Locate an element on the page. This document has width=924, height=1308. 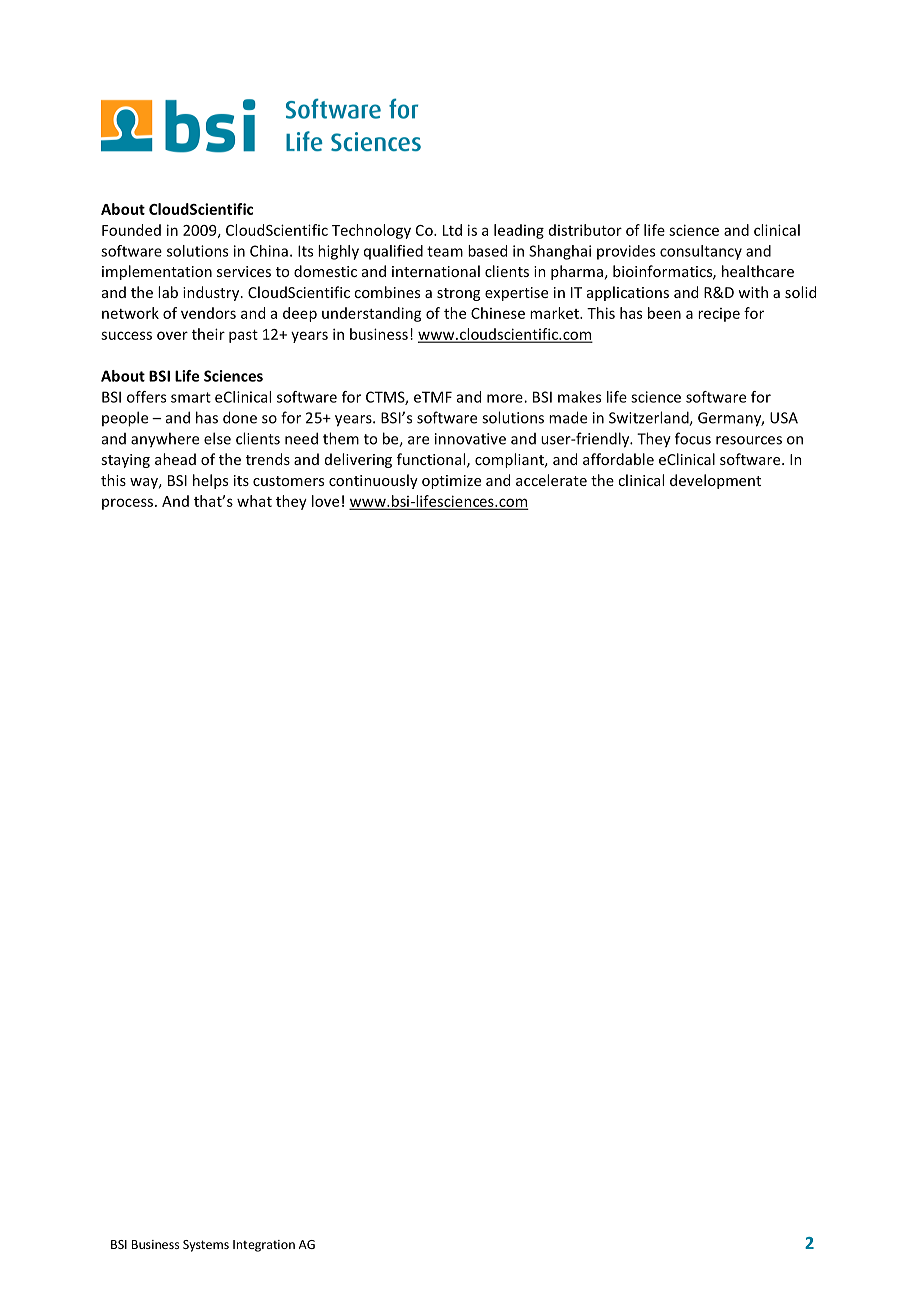
development is located at coordinates (715, 481).
